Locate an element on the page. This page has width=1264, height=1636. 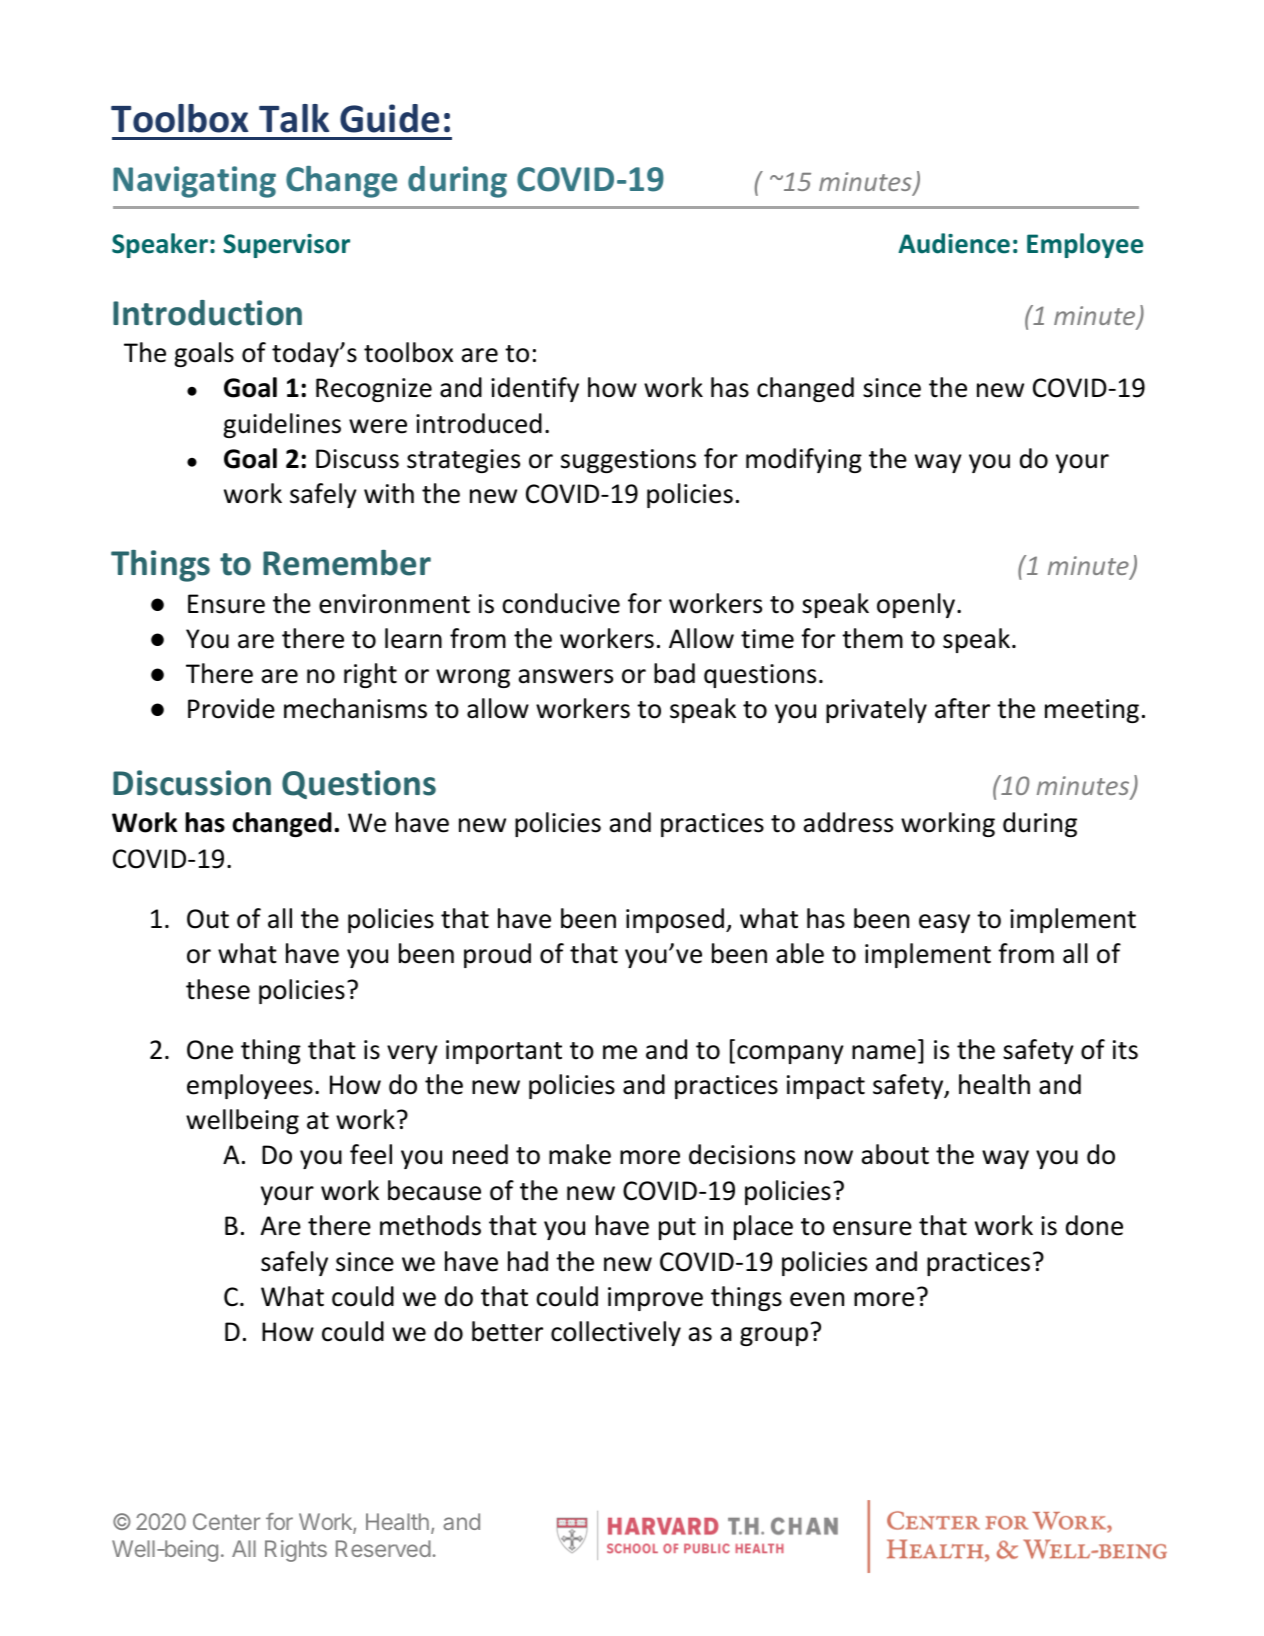
collectively is located at coordinates (616, 1333).
